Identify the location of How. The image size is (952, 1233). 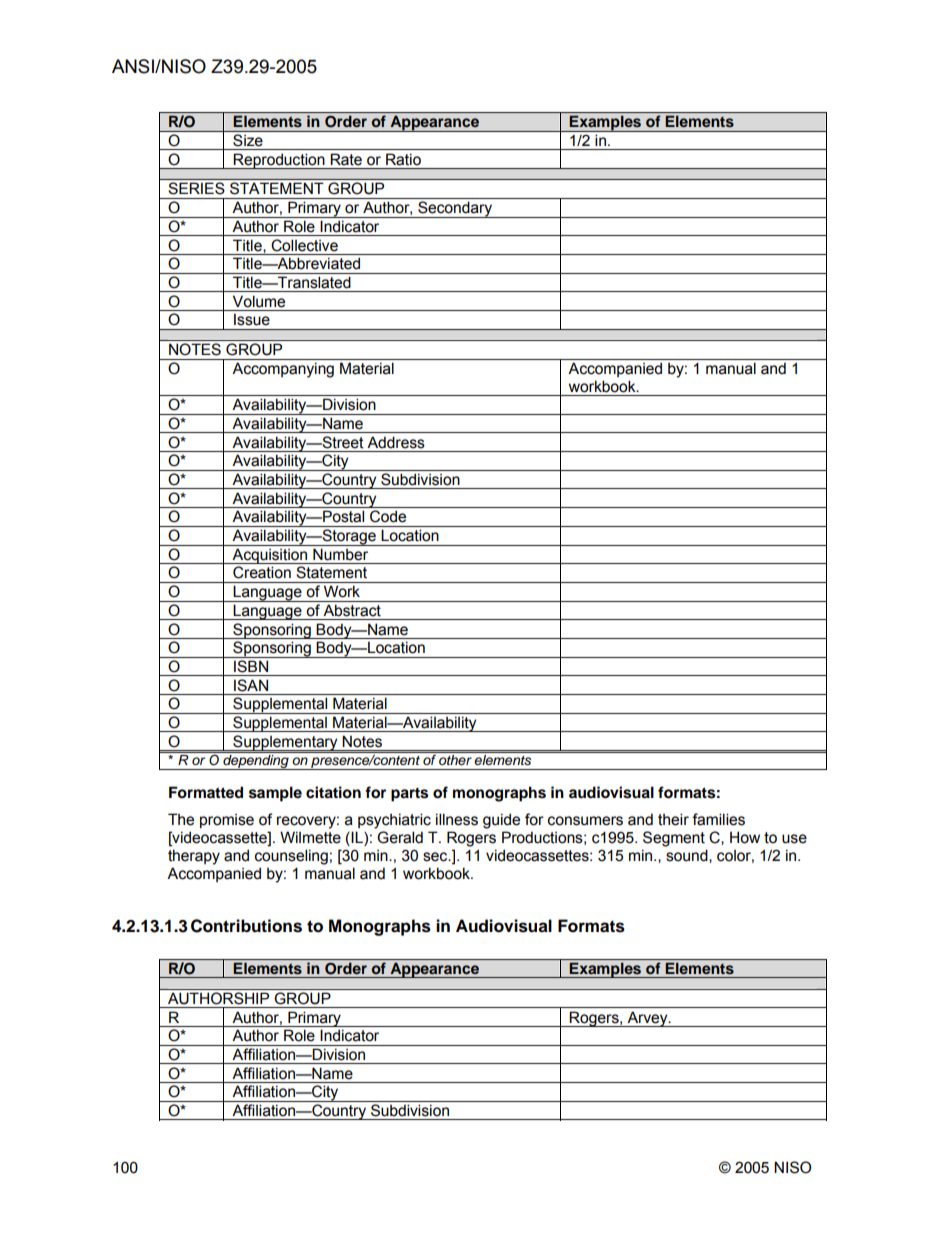
(745, 837).
